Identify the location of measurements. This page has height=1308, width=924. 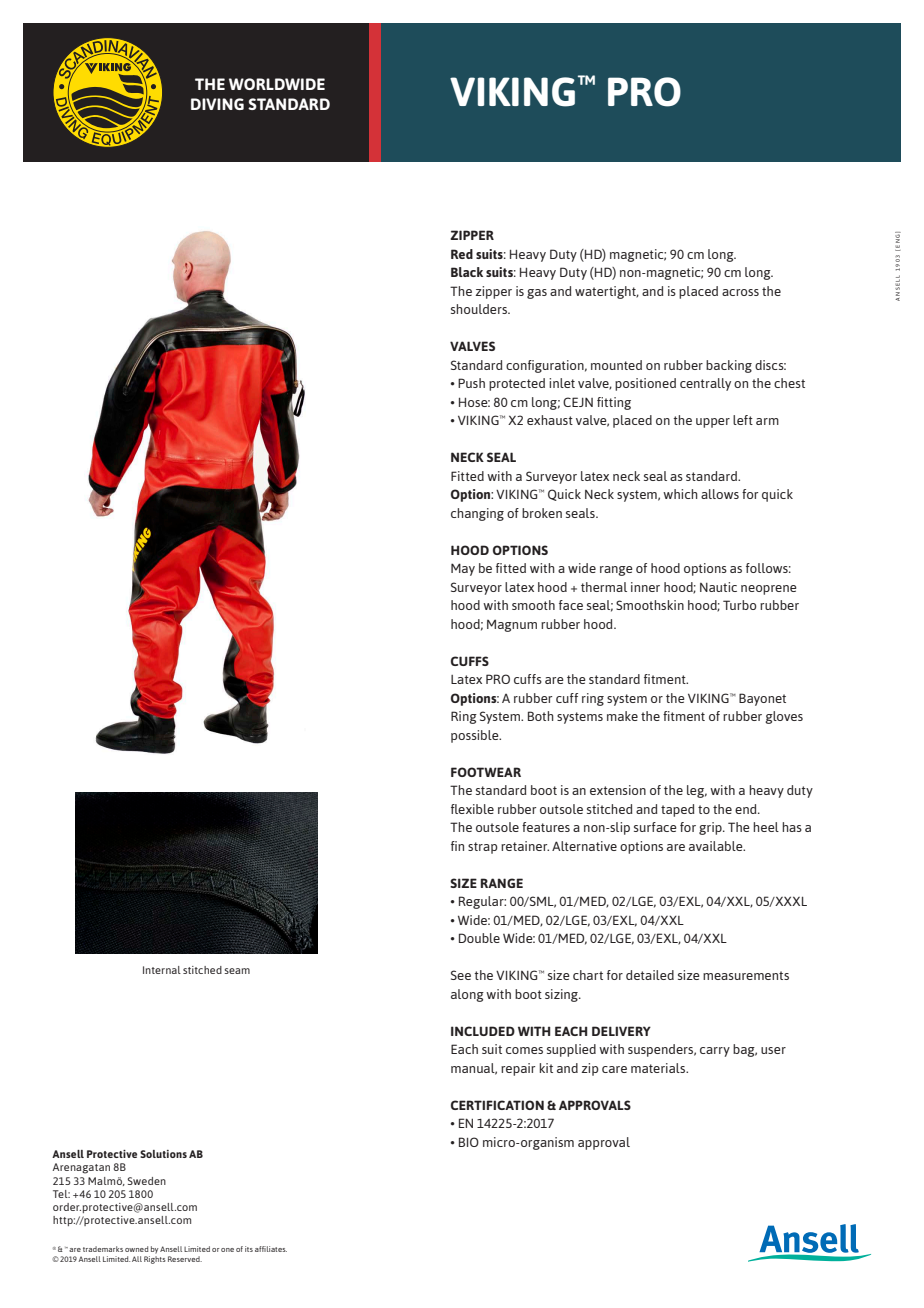
(746, 975).
